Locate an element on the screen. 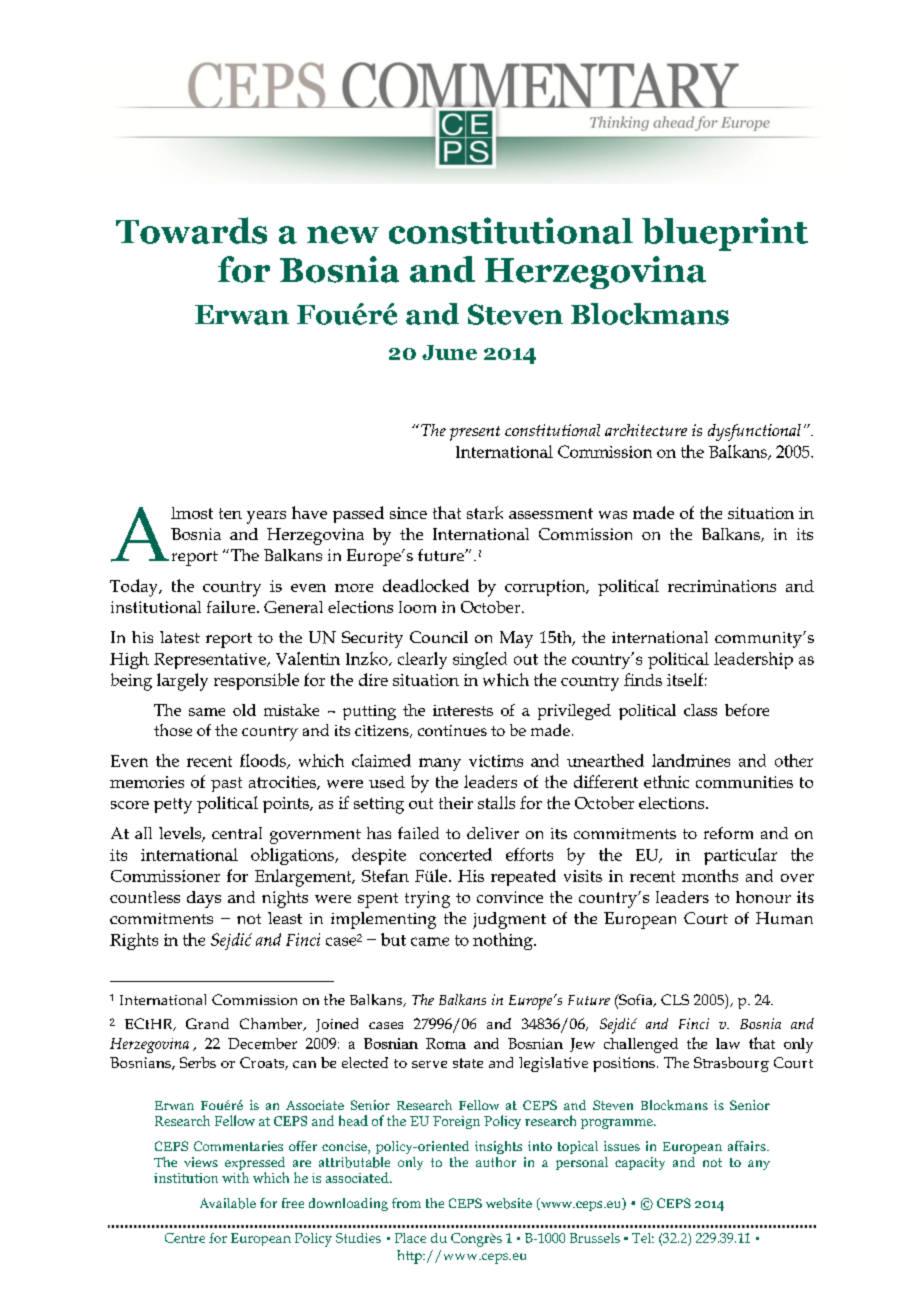 This screenshot has height=1308, width=924. months is located at coordinates (710, 875).
